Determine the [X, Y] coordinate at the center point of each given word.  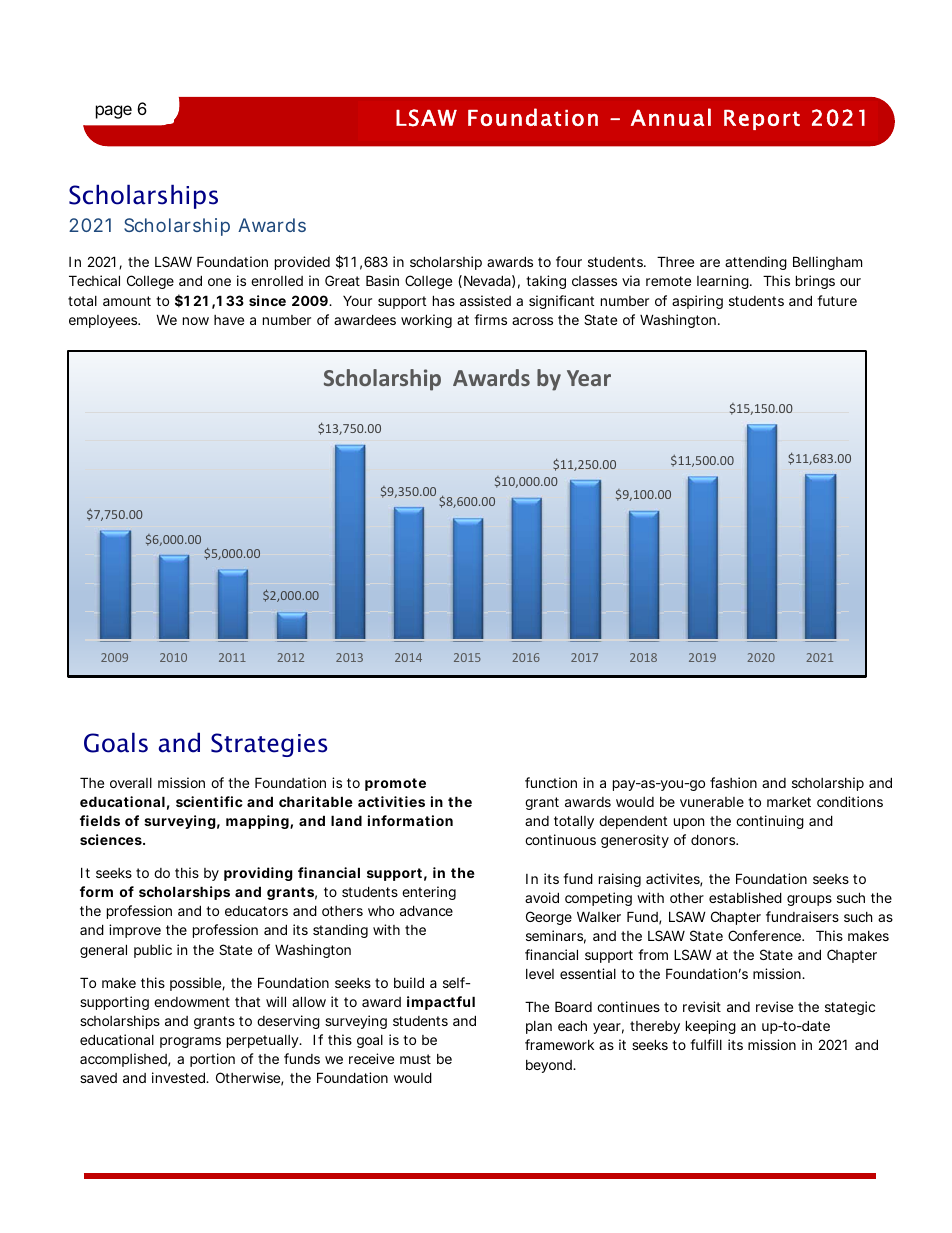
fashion [733, 782]
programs [190, 1042]
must [415, 1059]
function [551, 782]
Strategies [269, 745]
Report [762, 120]
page [114, 112]
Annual [671, 117]
